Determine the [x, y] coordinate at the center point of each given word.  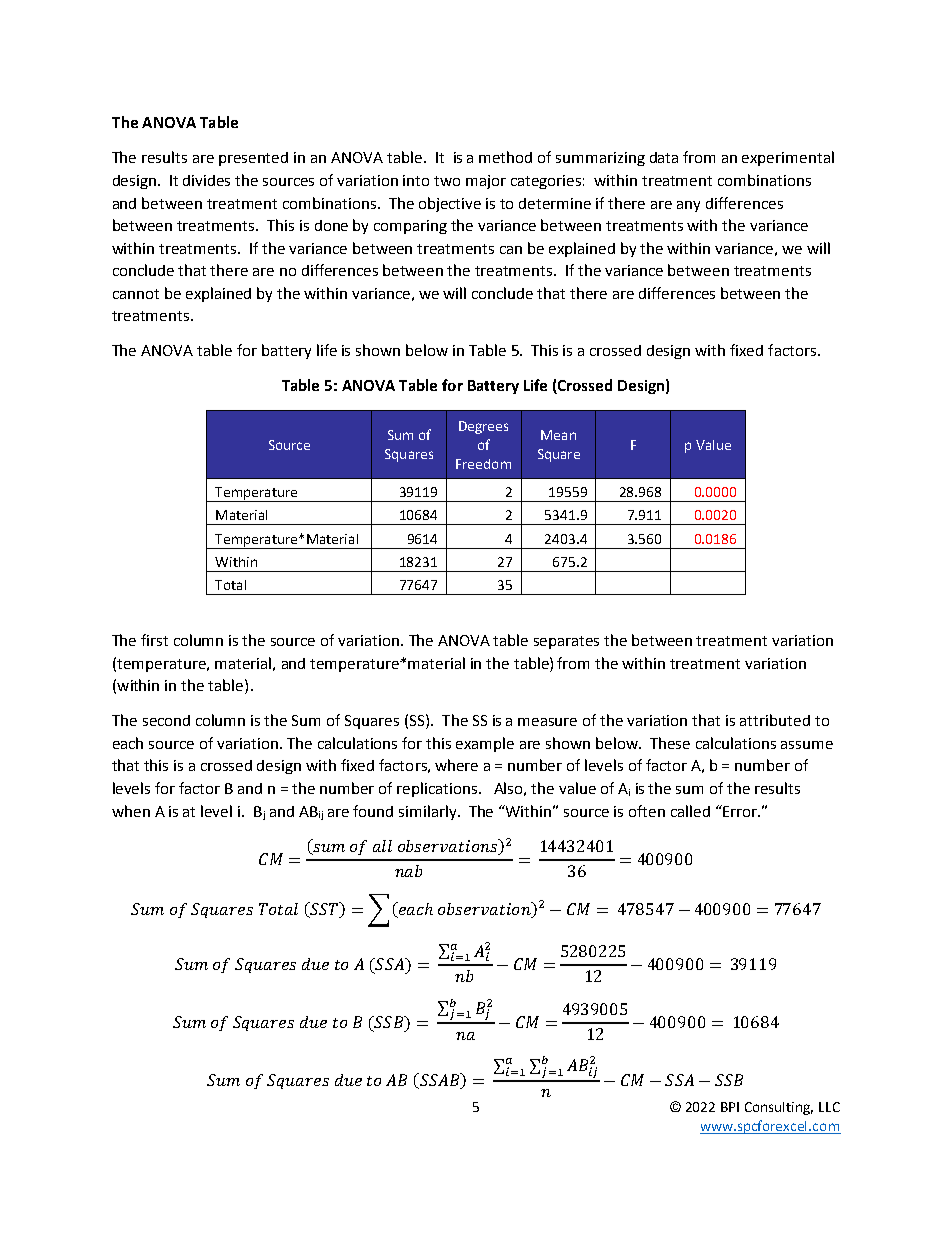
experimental [788, 158]
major [486, 182]
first [154, 640]
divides [206, 180]
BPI [730, 1107]
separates [566, 642]
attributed [775, 720]
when [131, 811]
